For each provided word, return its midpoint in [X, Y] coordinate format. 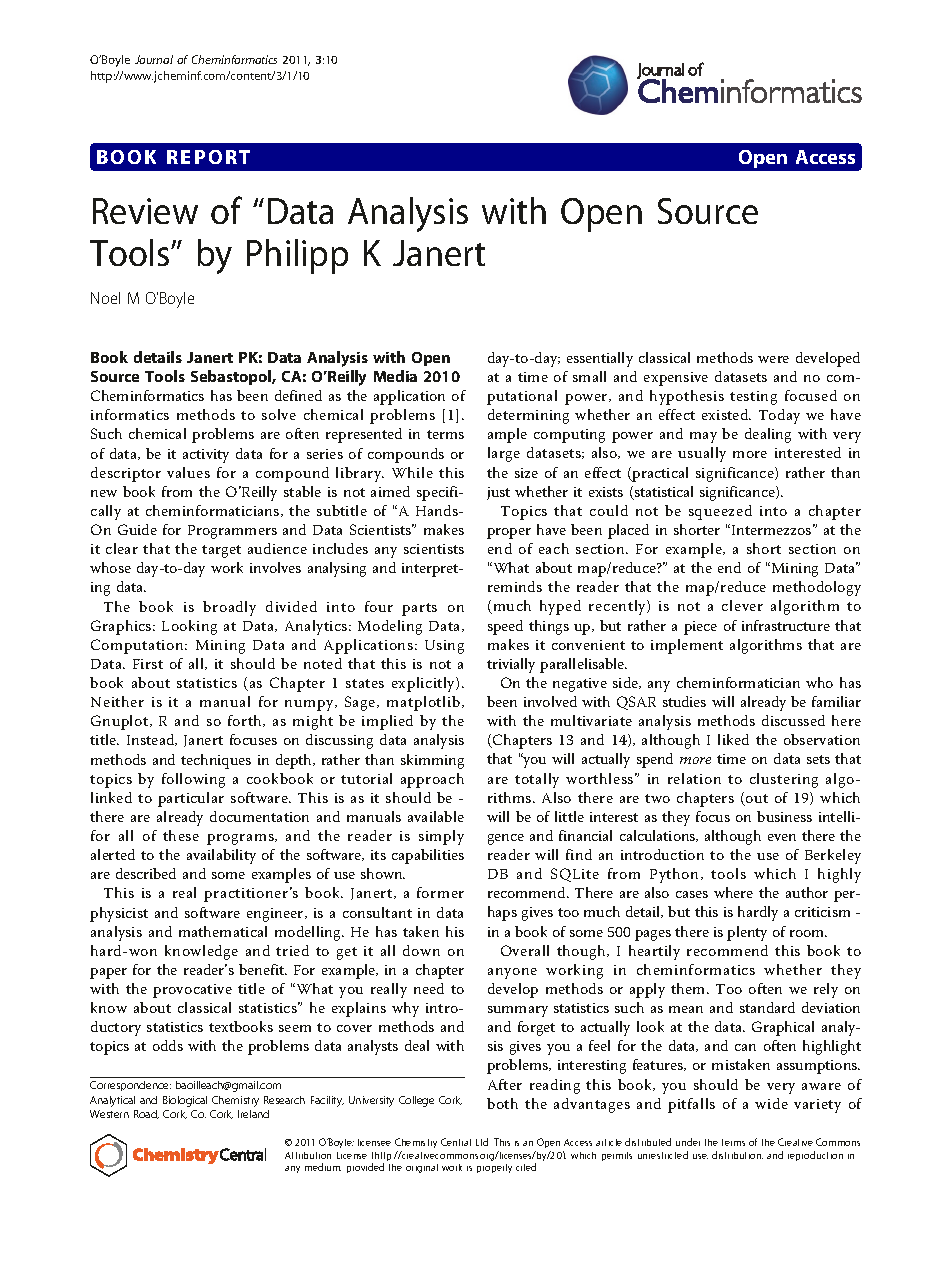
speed [505, 627]
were [773, 359]
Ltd [482, 1142]
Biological [185, 1101]
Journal [154, 59]
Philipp [297, 256]
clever [742, 605]
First [148, 664]
